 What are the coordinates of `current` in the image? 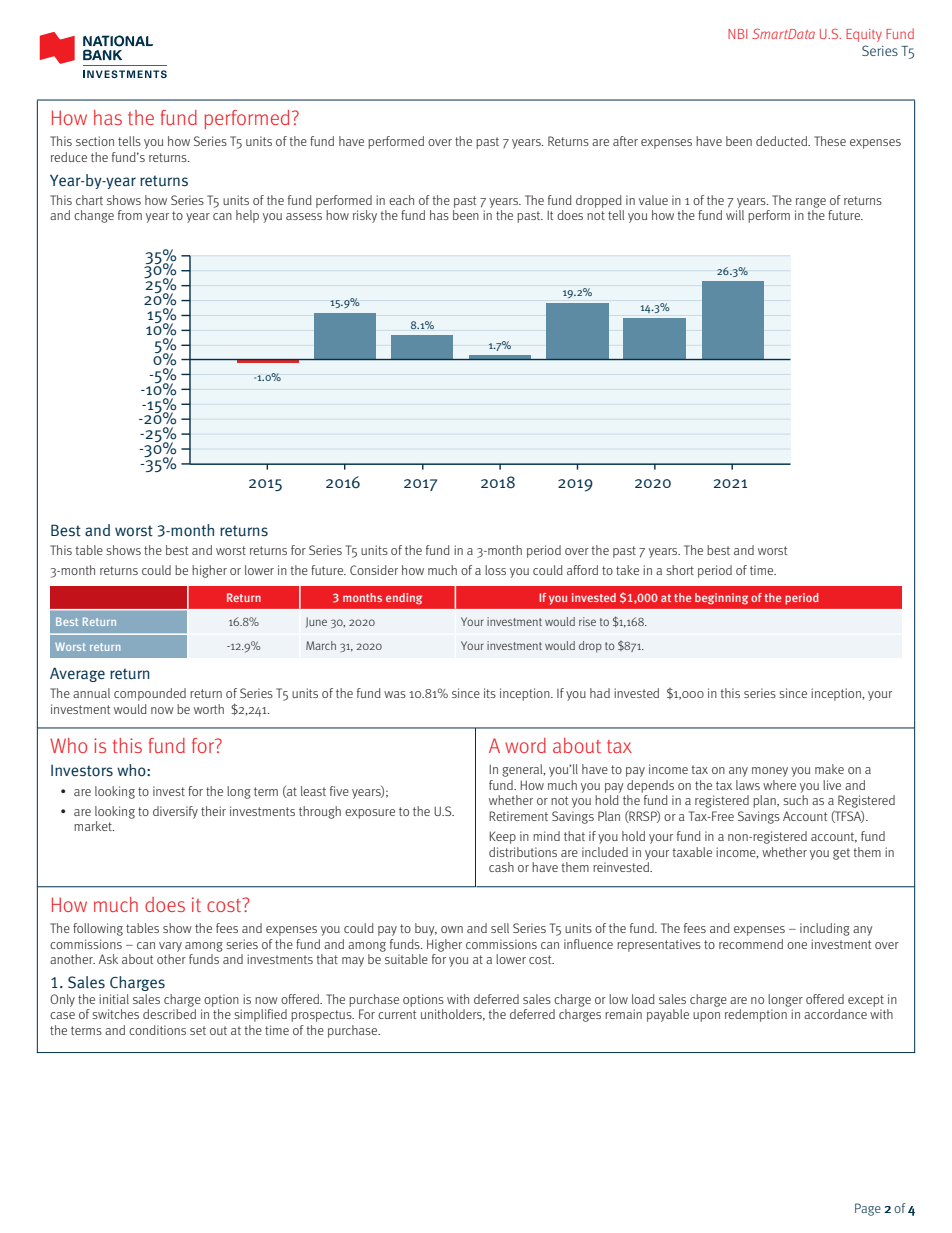 It's located at (397, 1014).
